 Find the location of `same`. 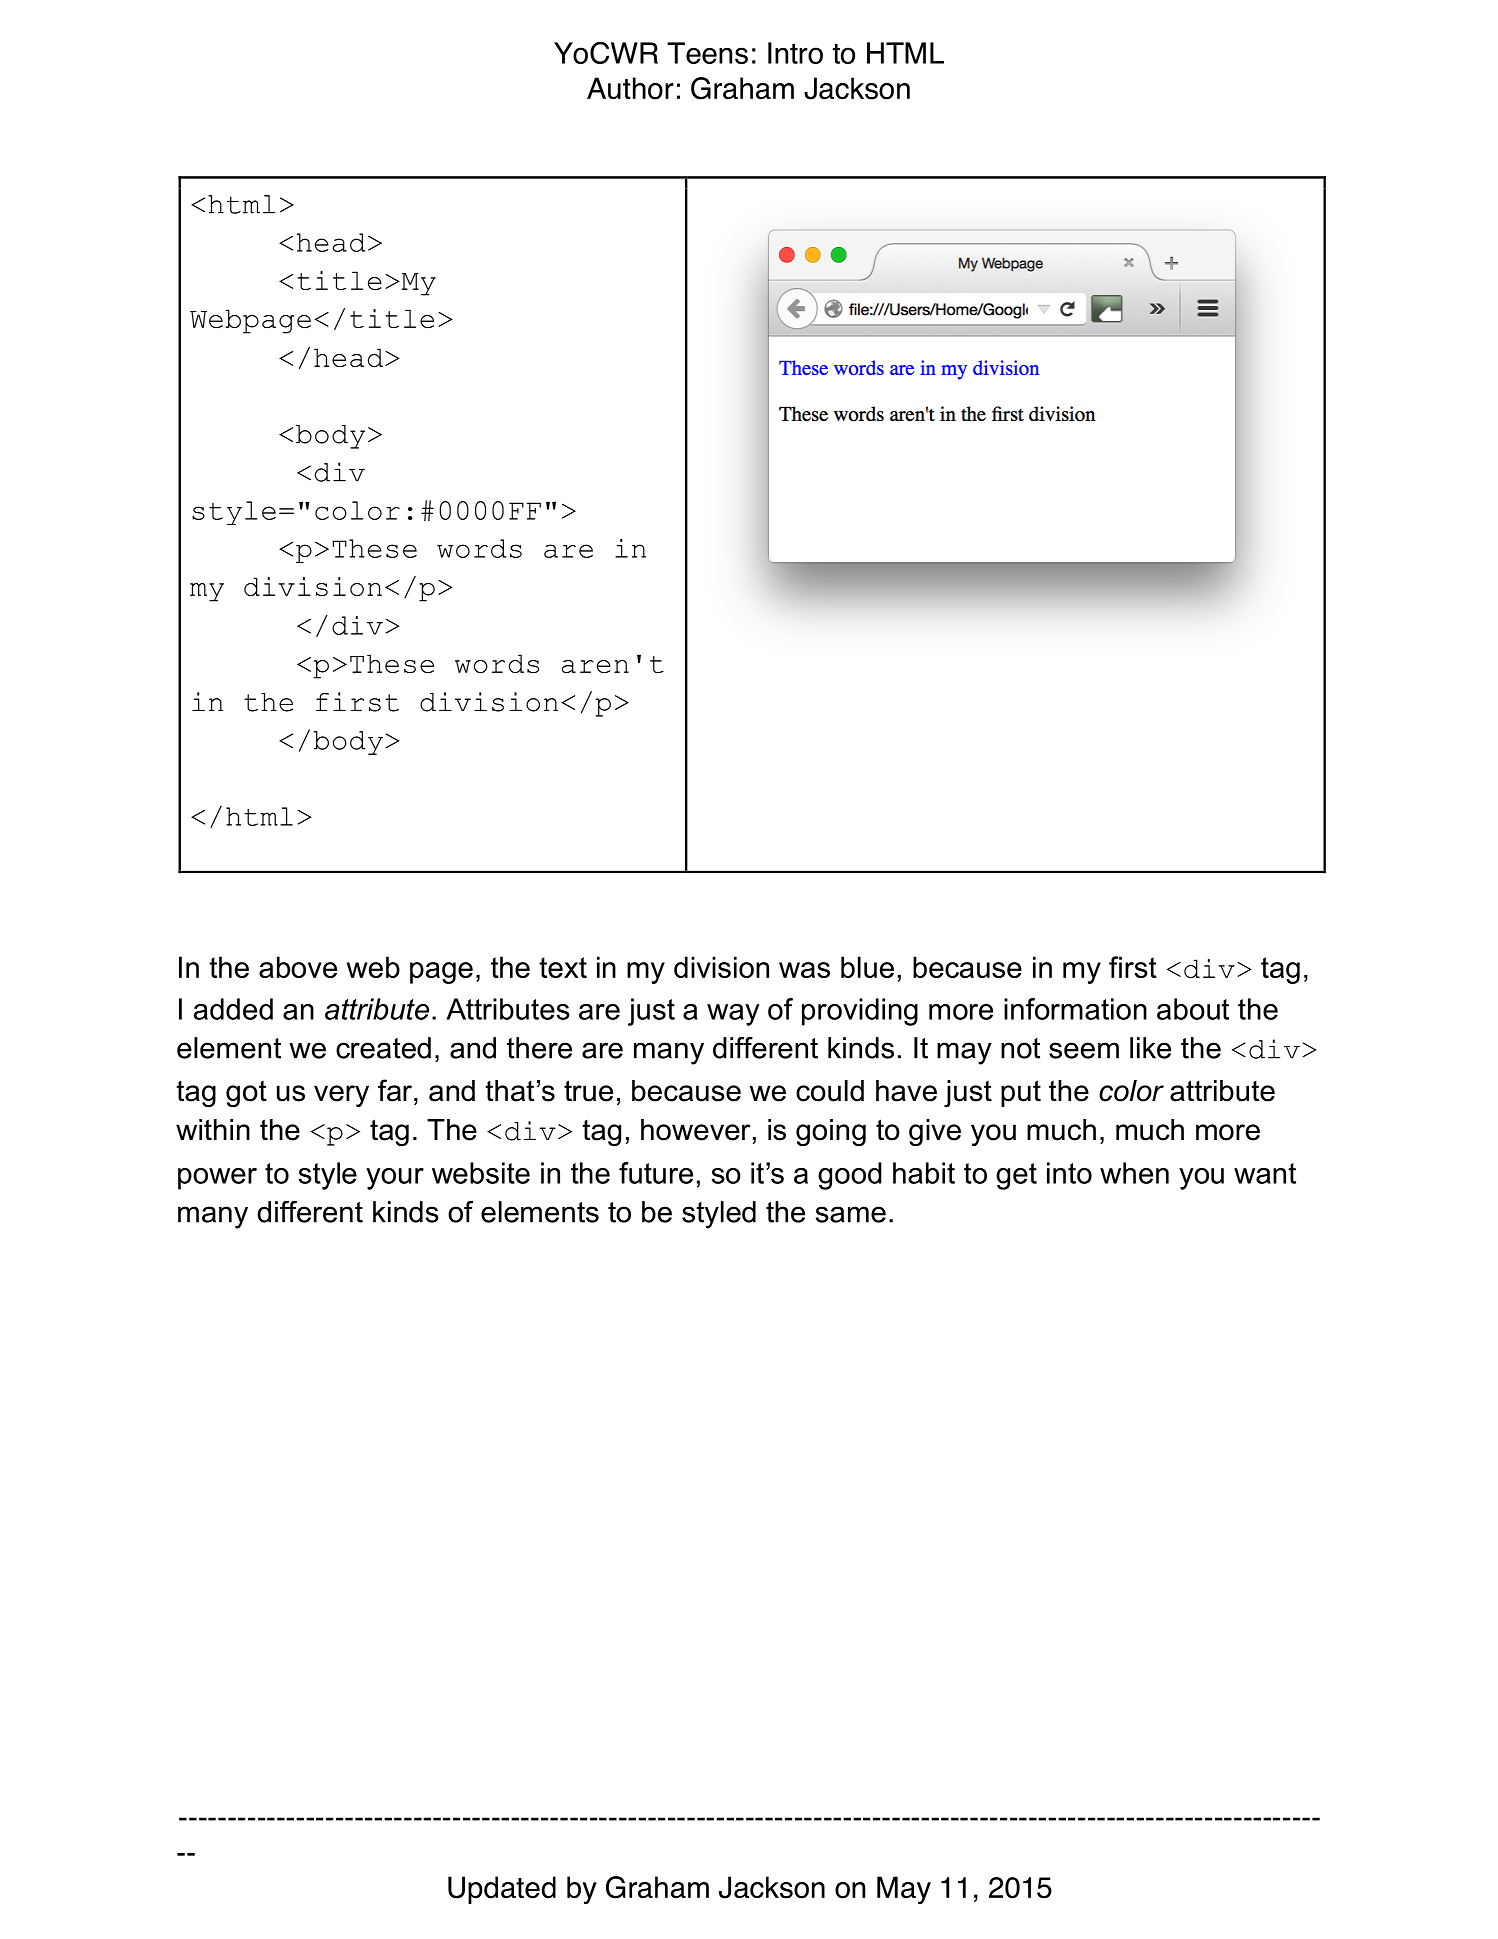

same is located at coordinates (851, 1214).
